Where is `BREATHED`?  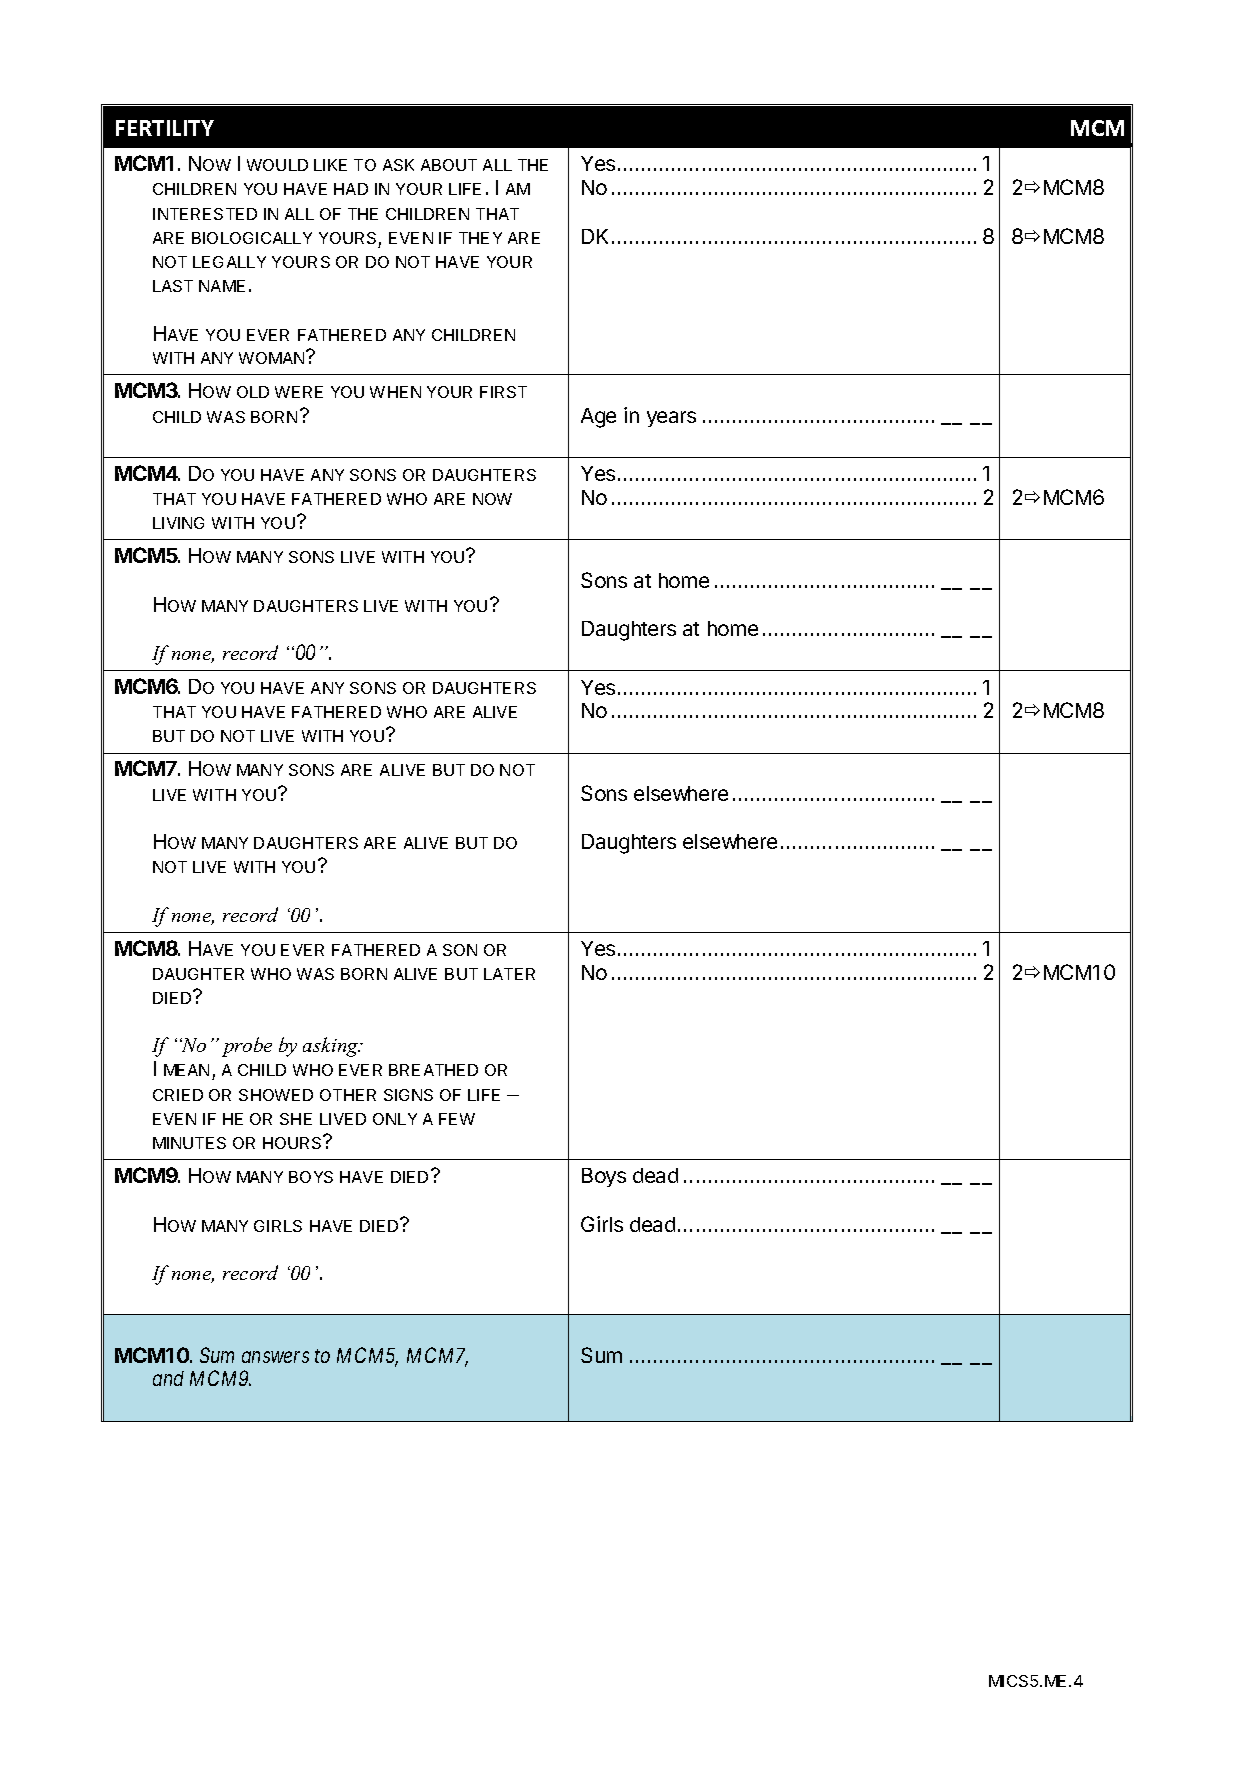 BREATHED is located at coordinates (433, 1070).
